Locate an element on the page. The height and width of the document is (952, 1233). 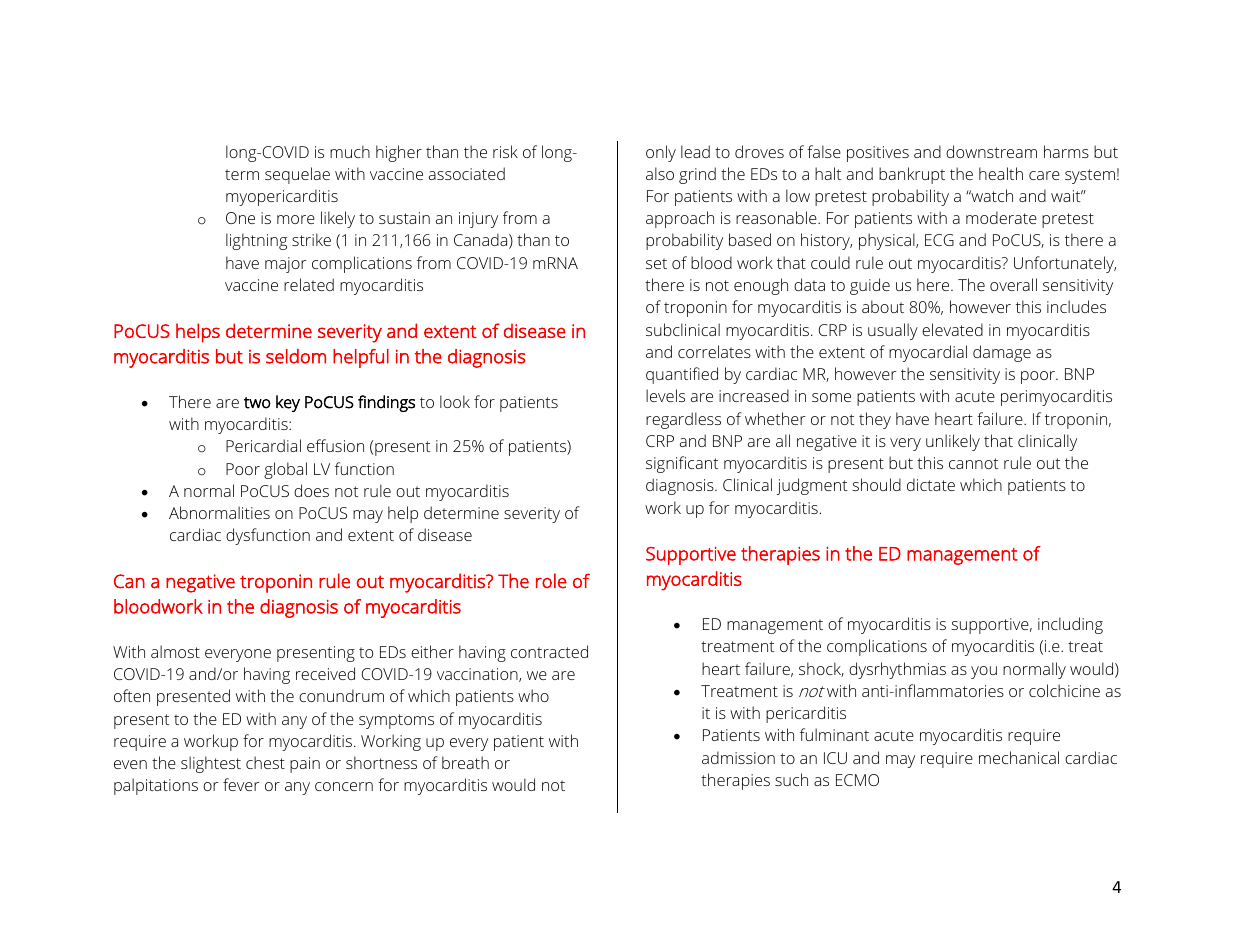
admission is located at coordinates (738, 757).
